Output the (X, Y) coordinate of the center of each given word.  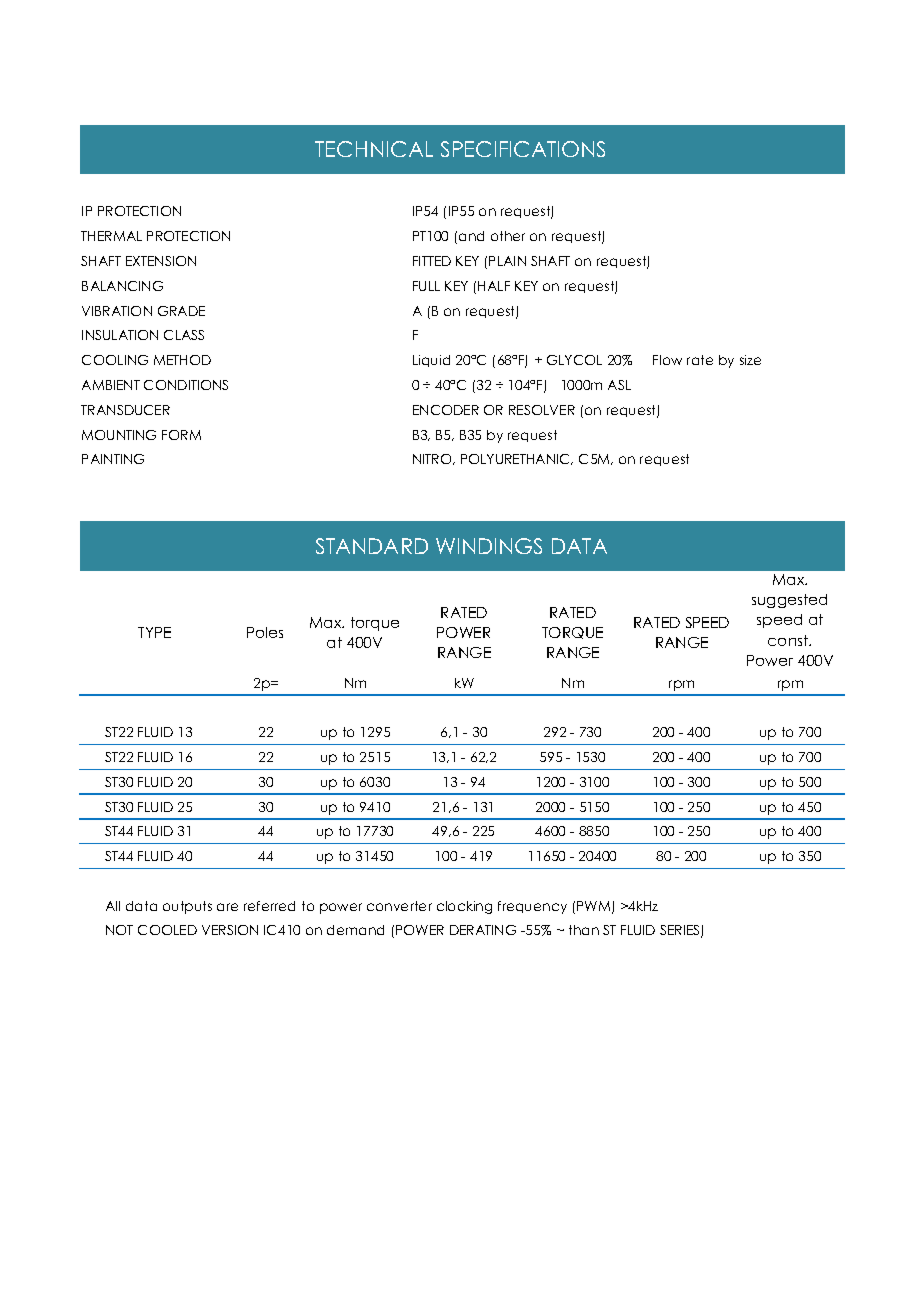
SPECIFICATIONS (523, 149)
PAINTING (113, 459)
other (508, 236)
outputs (187, 907)
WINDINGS (489, 546)
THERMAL (111, 236)
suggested (789, 601)
